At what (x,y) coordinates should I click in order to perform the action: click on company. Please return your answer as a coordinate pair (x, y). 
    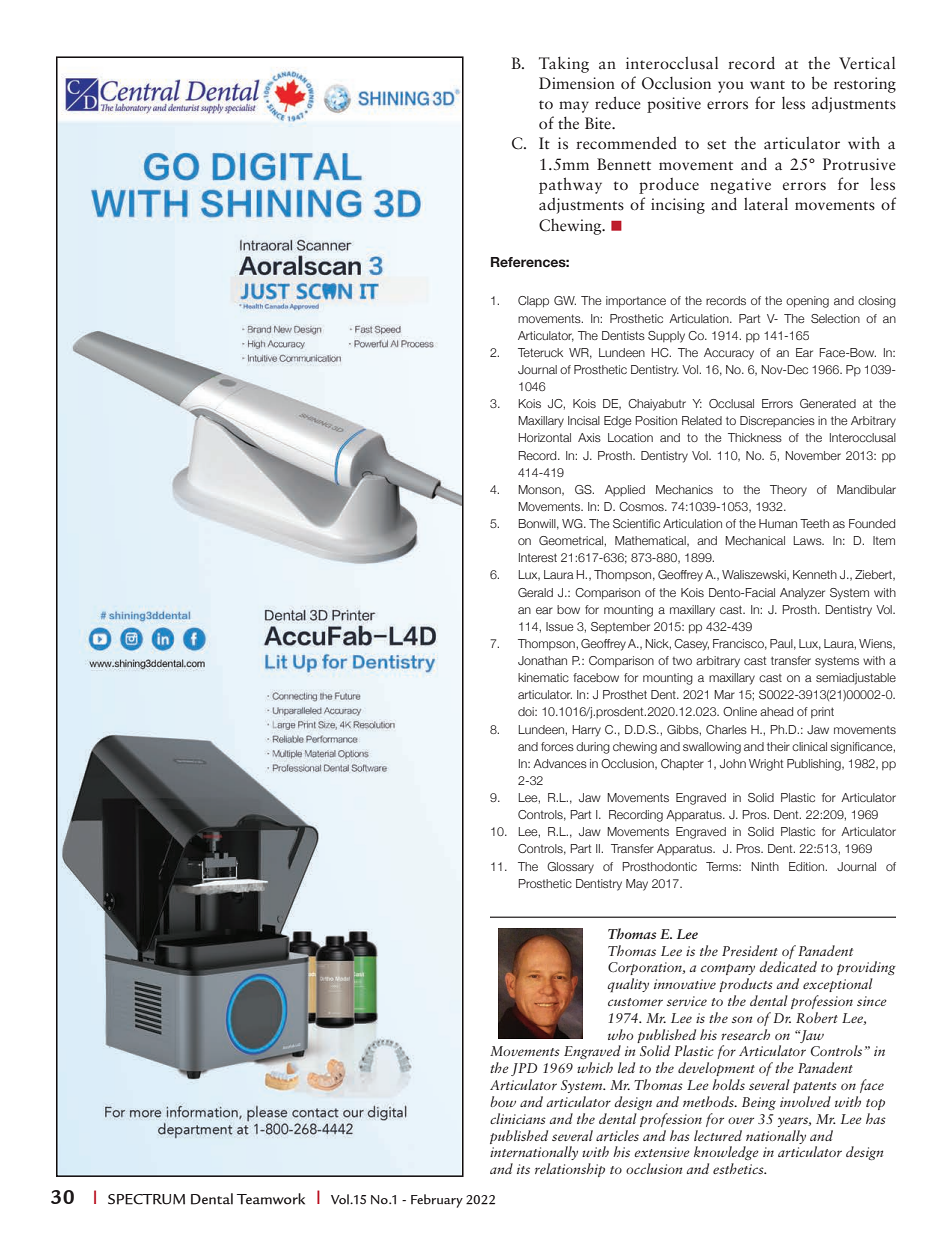
    Looking at the image, I should click on (728, 969).
